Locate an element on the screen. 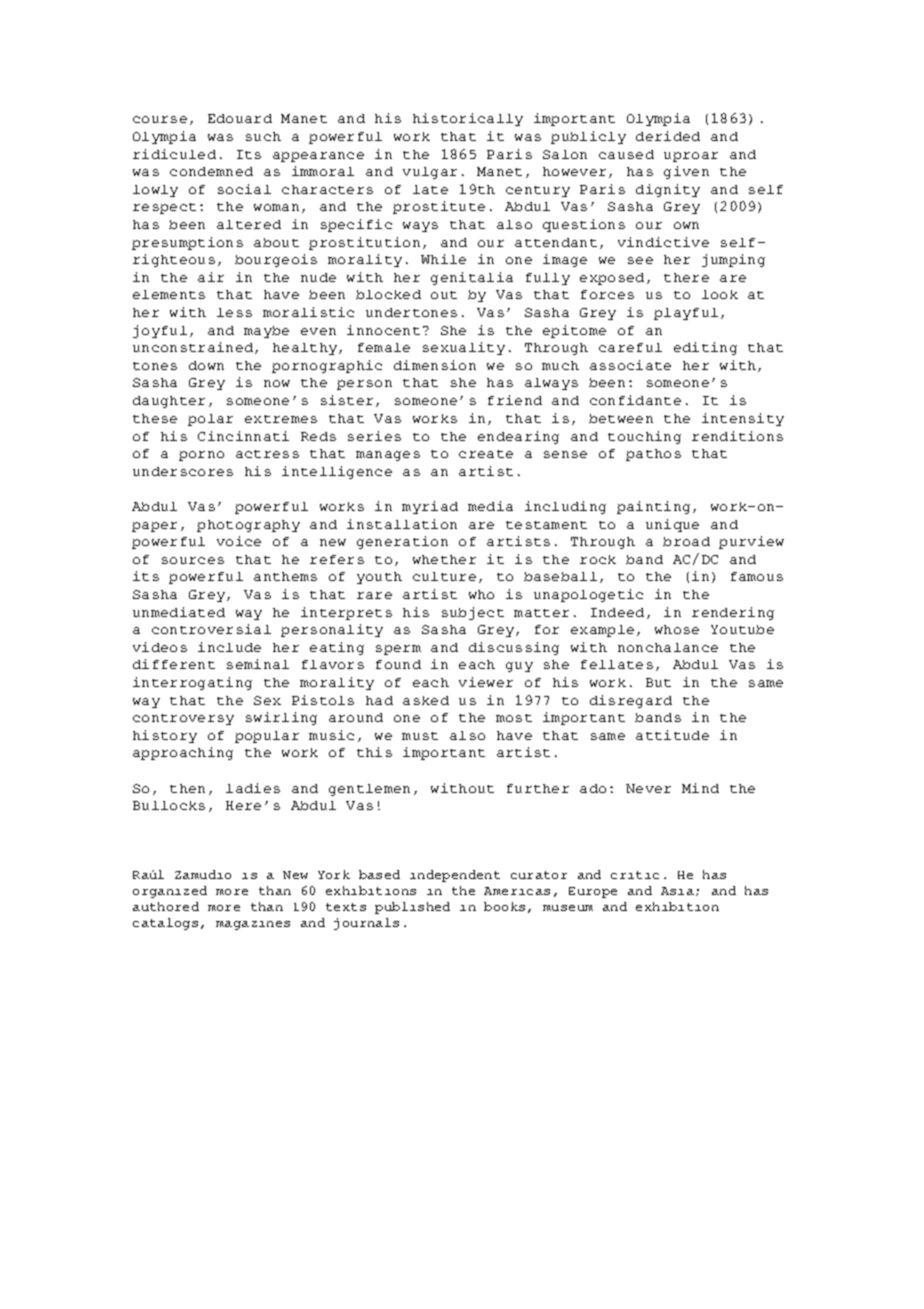  must is located at coordinates (420, 736).
